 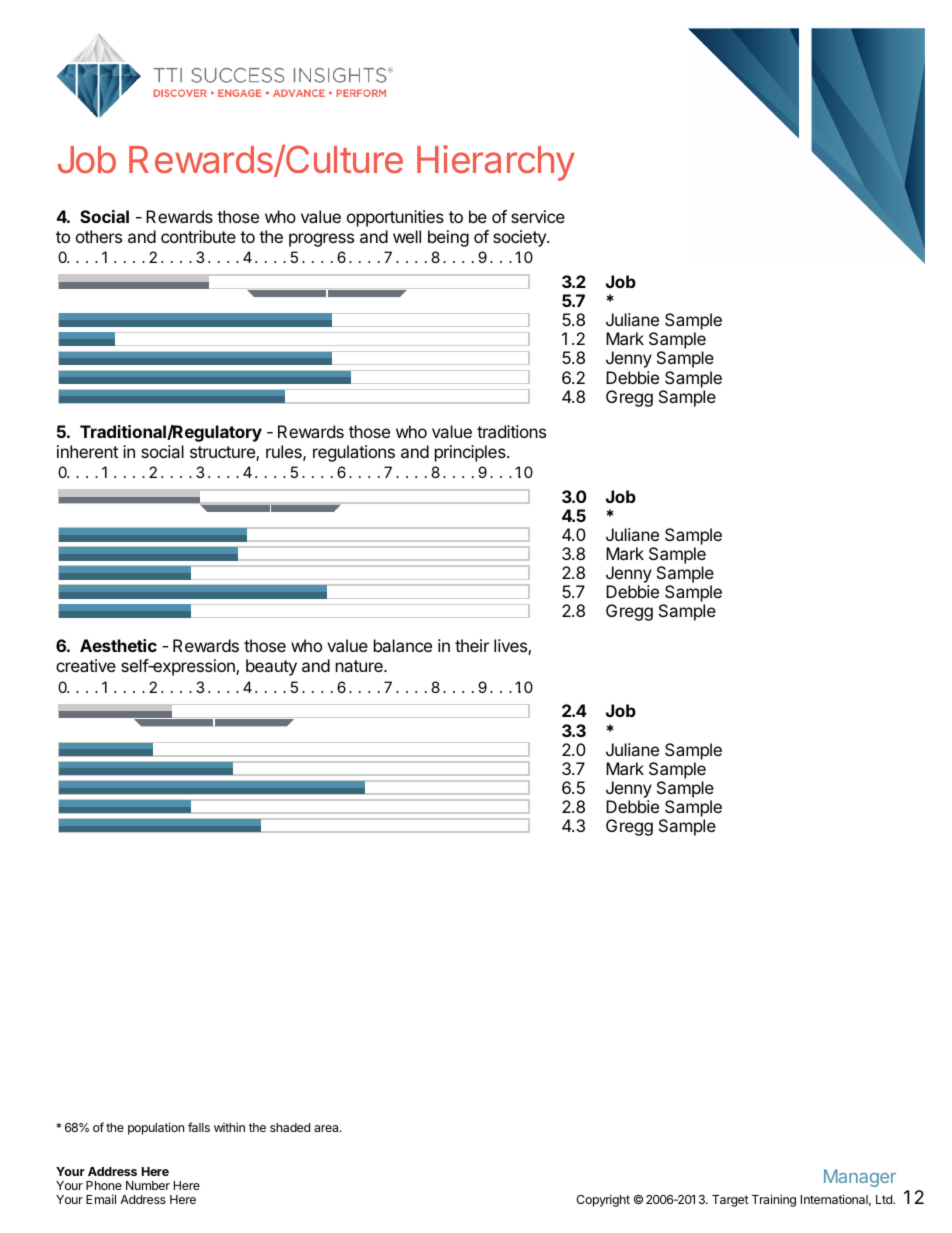 I want to click on Number, so click(x=148, y=1185).
